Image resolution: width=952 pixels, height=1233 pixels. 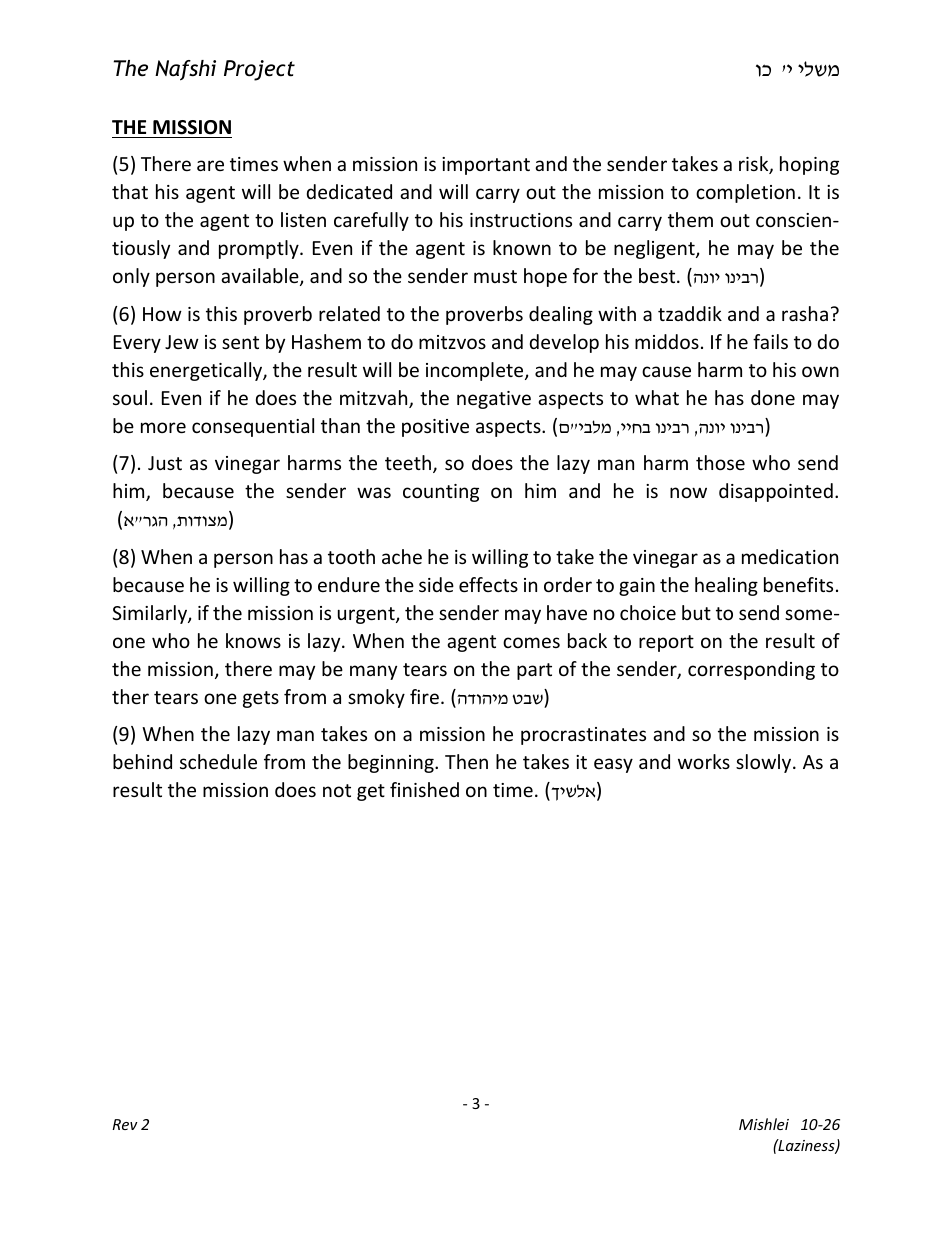 I want to click on finished, so click(x=424, y=789).
